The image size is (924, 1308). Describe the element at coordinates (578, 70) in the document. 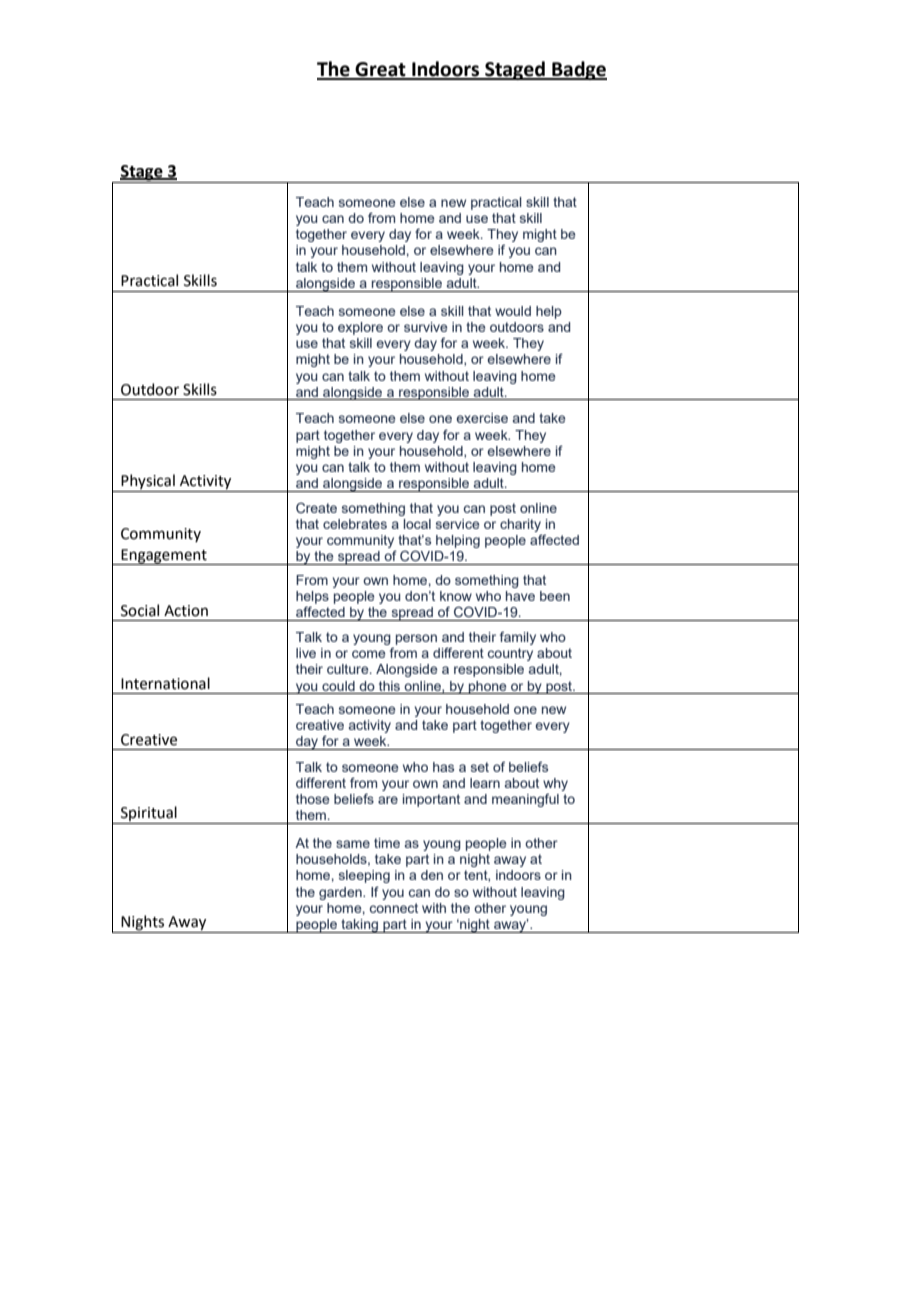

I see `Badge` at that location.
